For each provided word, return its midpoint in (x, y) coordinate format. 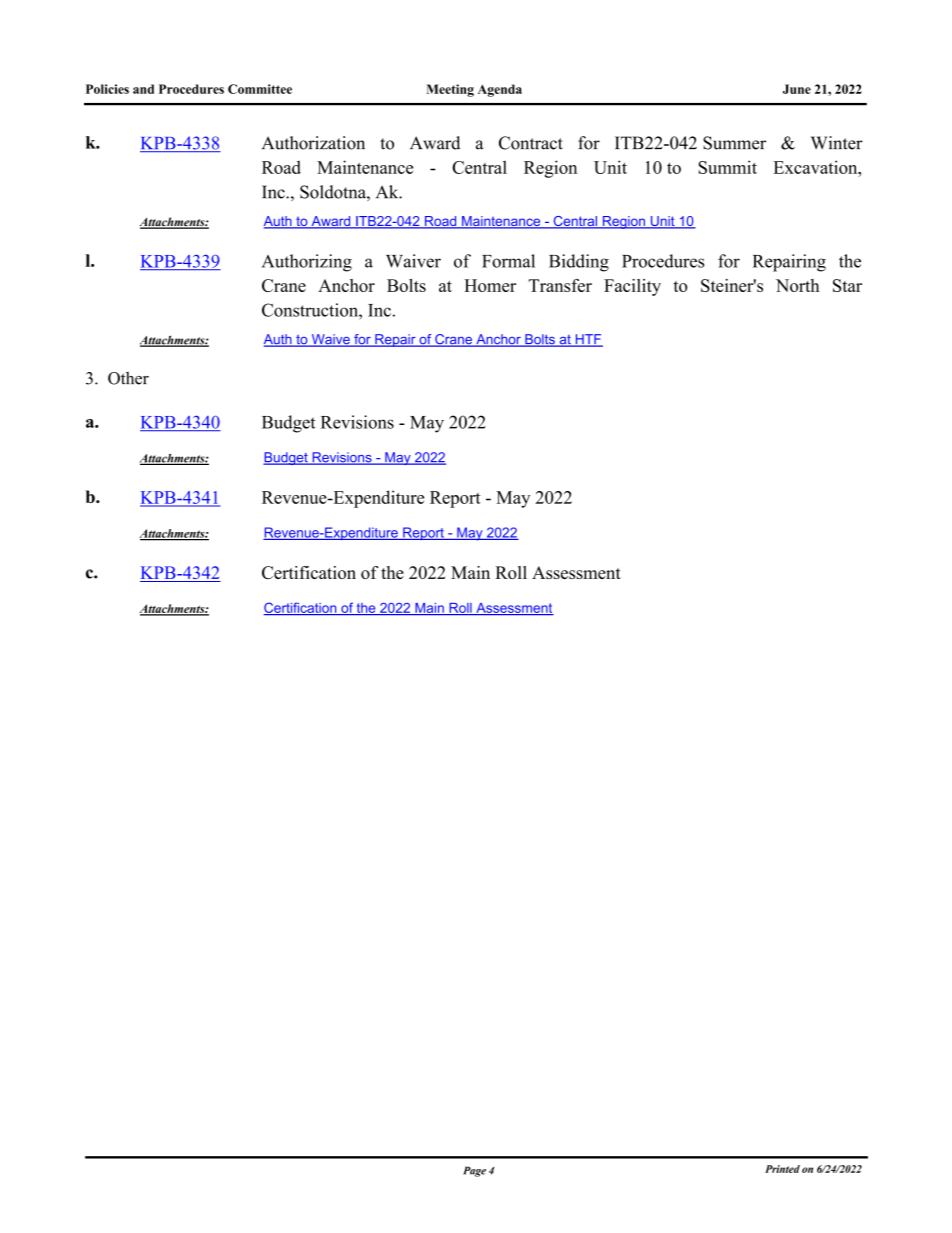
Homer (490, 285)
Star (847, 285)
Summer (734, 143)
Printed (782, 1169)
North (797, 285)
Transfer (560, 285)
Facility (632, 287)
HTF (588, 340)
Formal (508, 261)
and (143, 89)
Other (128, 378)
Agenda (500, 90)
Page (474, 1171)
